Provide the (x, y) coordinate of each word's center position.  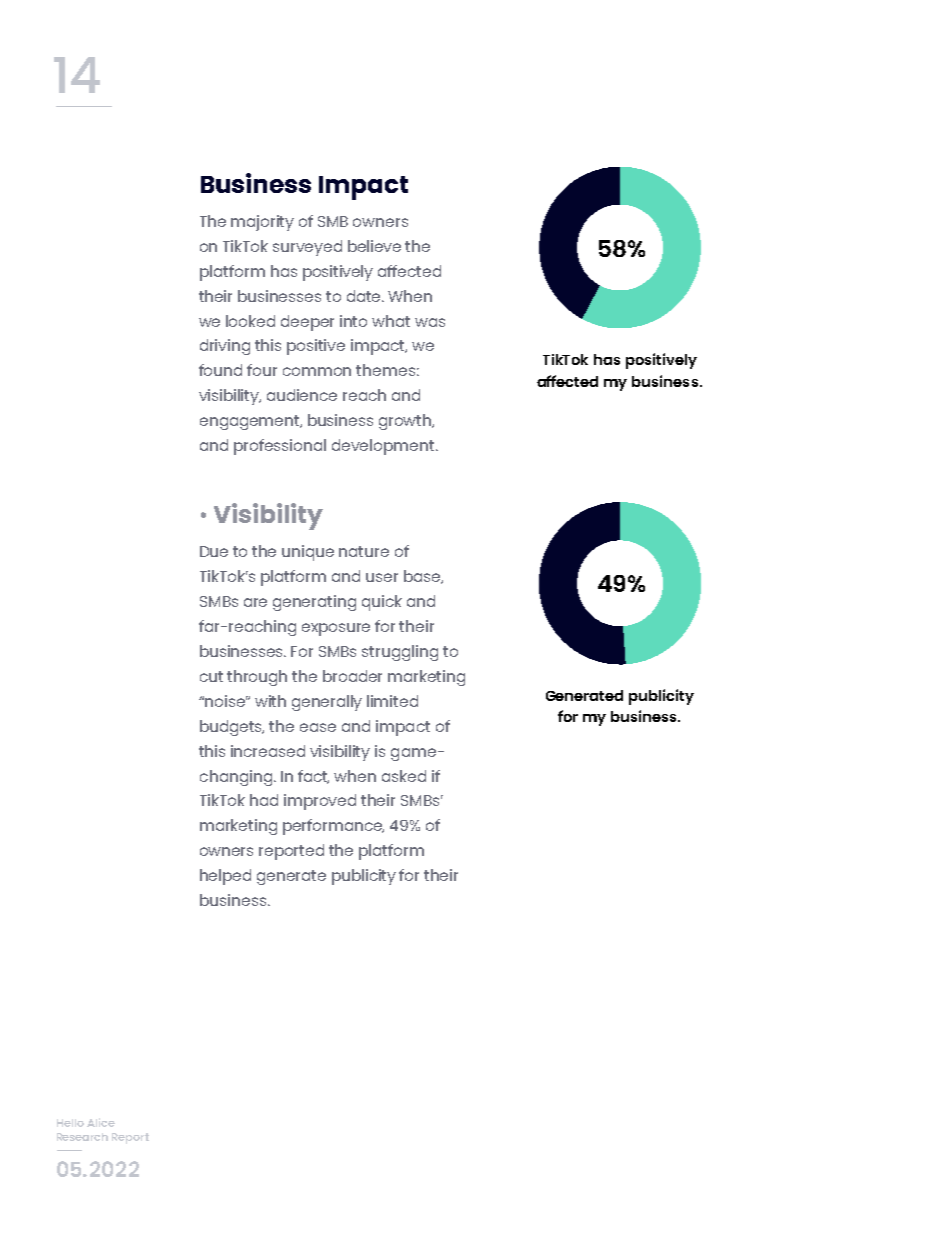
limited (392, 701)
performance (333, 827)
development (384, 447)
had (264, 800)
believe (374, 246)
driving (225, 347)
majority (262, 223)
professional (280, 447)
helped (225, 877)
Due (214, 551)
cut (211, 676)
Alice (101, 1122)
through (257, 678)
